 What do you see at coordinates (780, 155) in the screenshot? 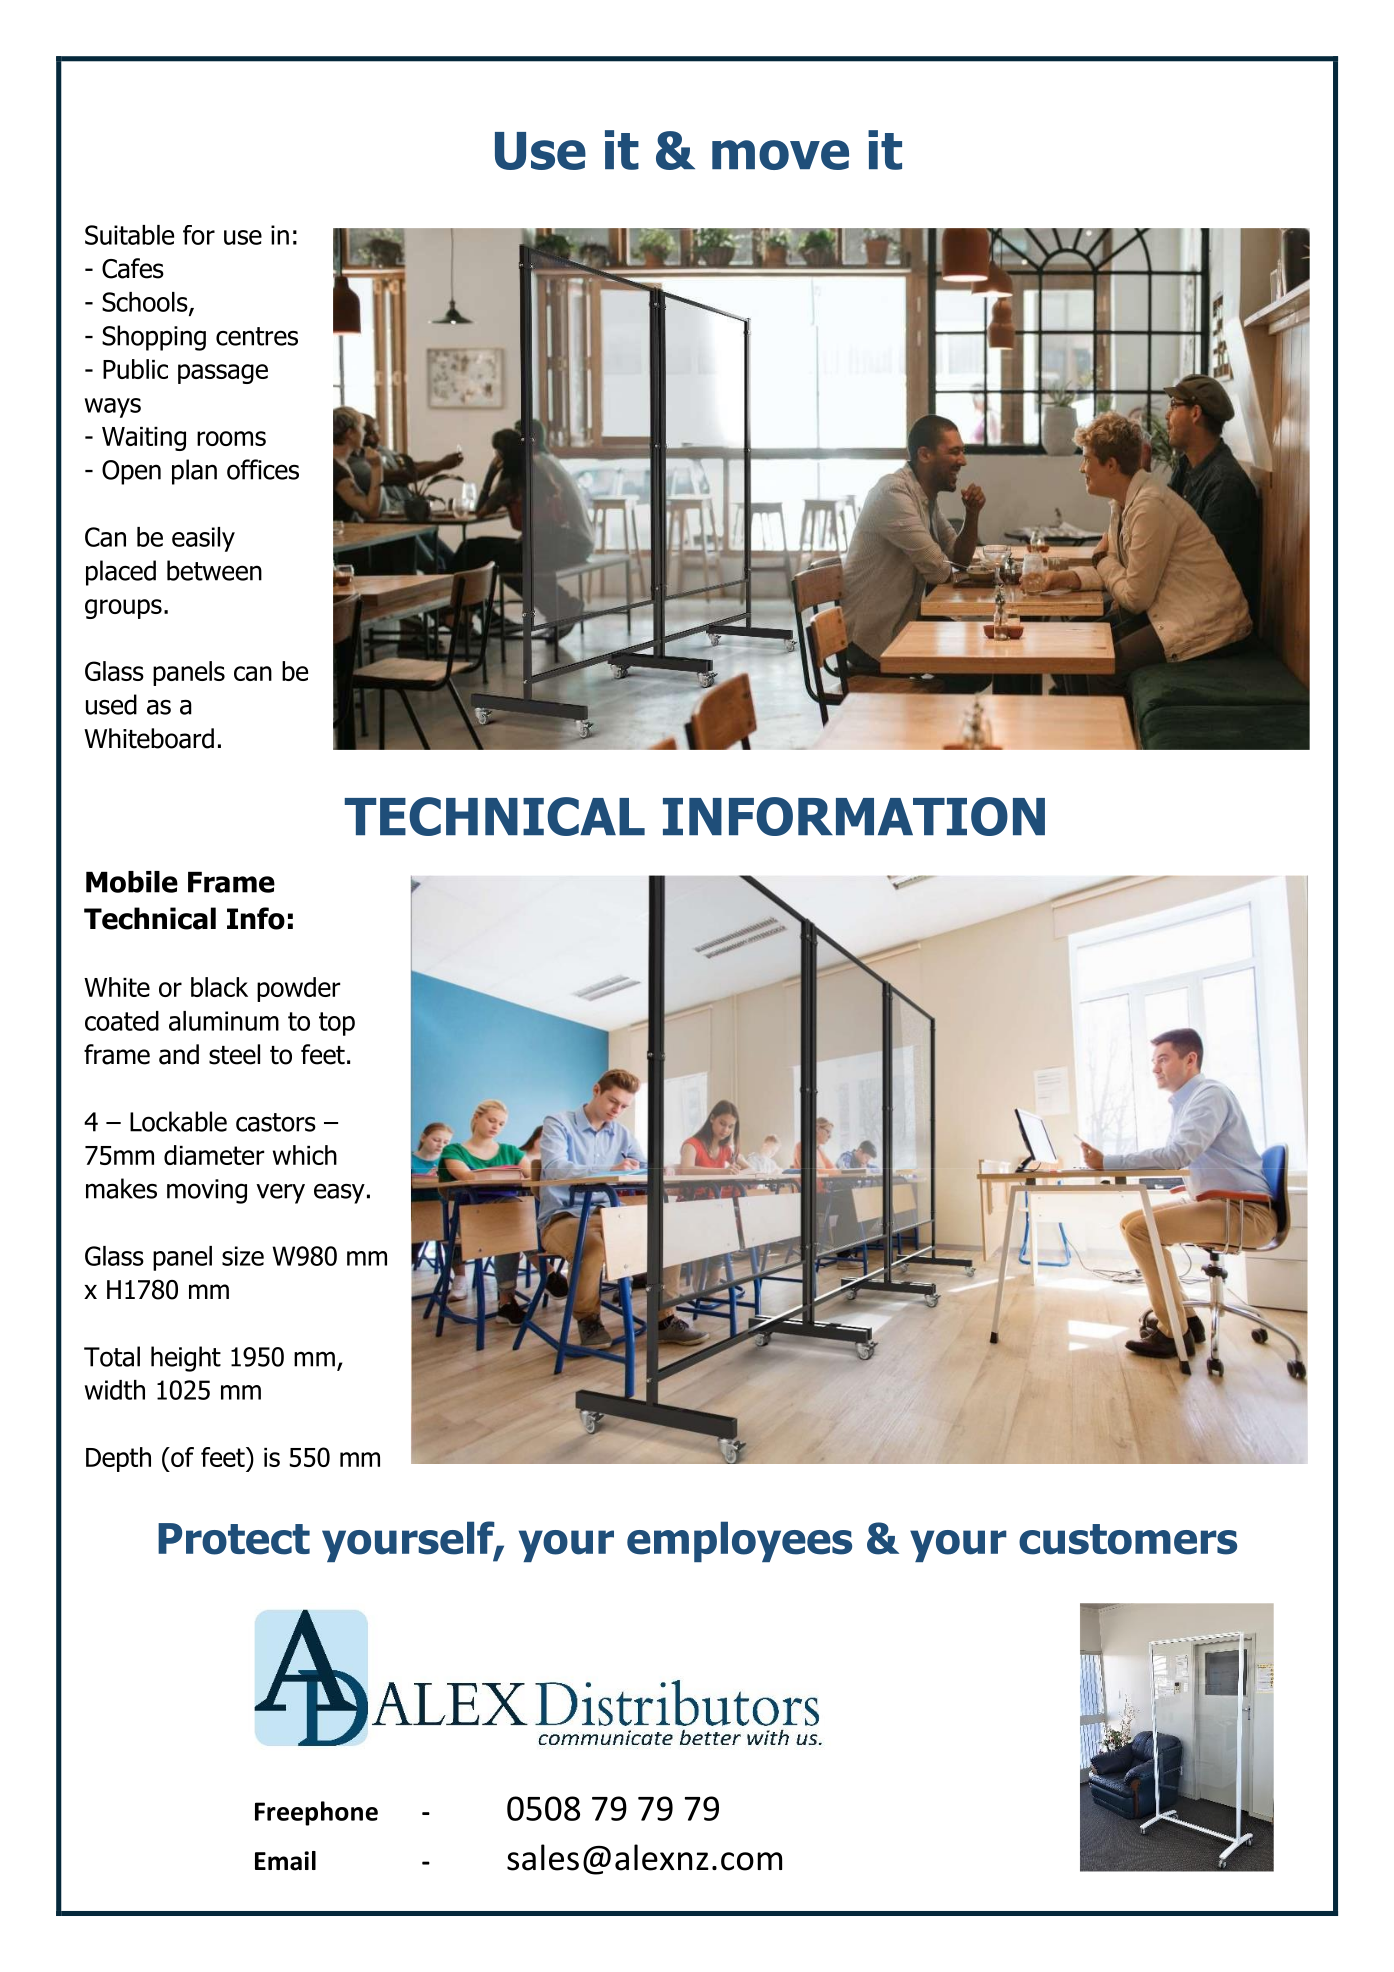
I see `move` at bounding box center [780, 155].
